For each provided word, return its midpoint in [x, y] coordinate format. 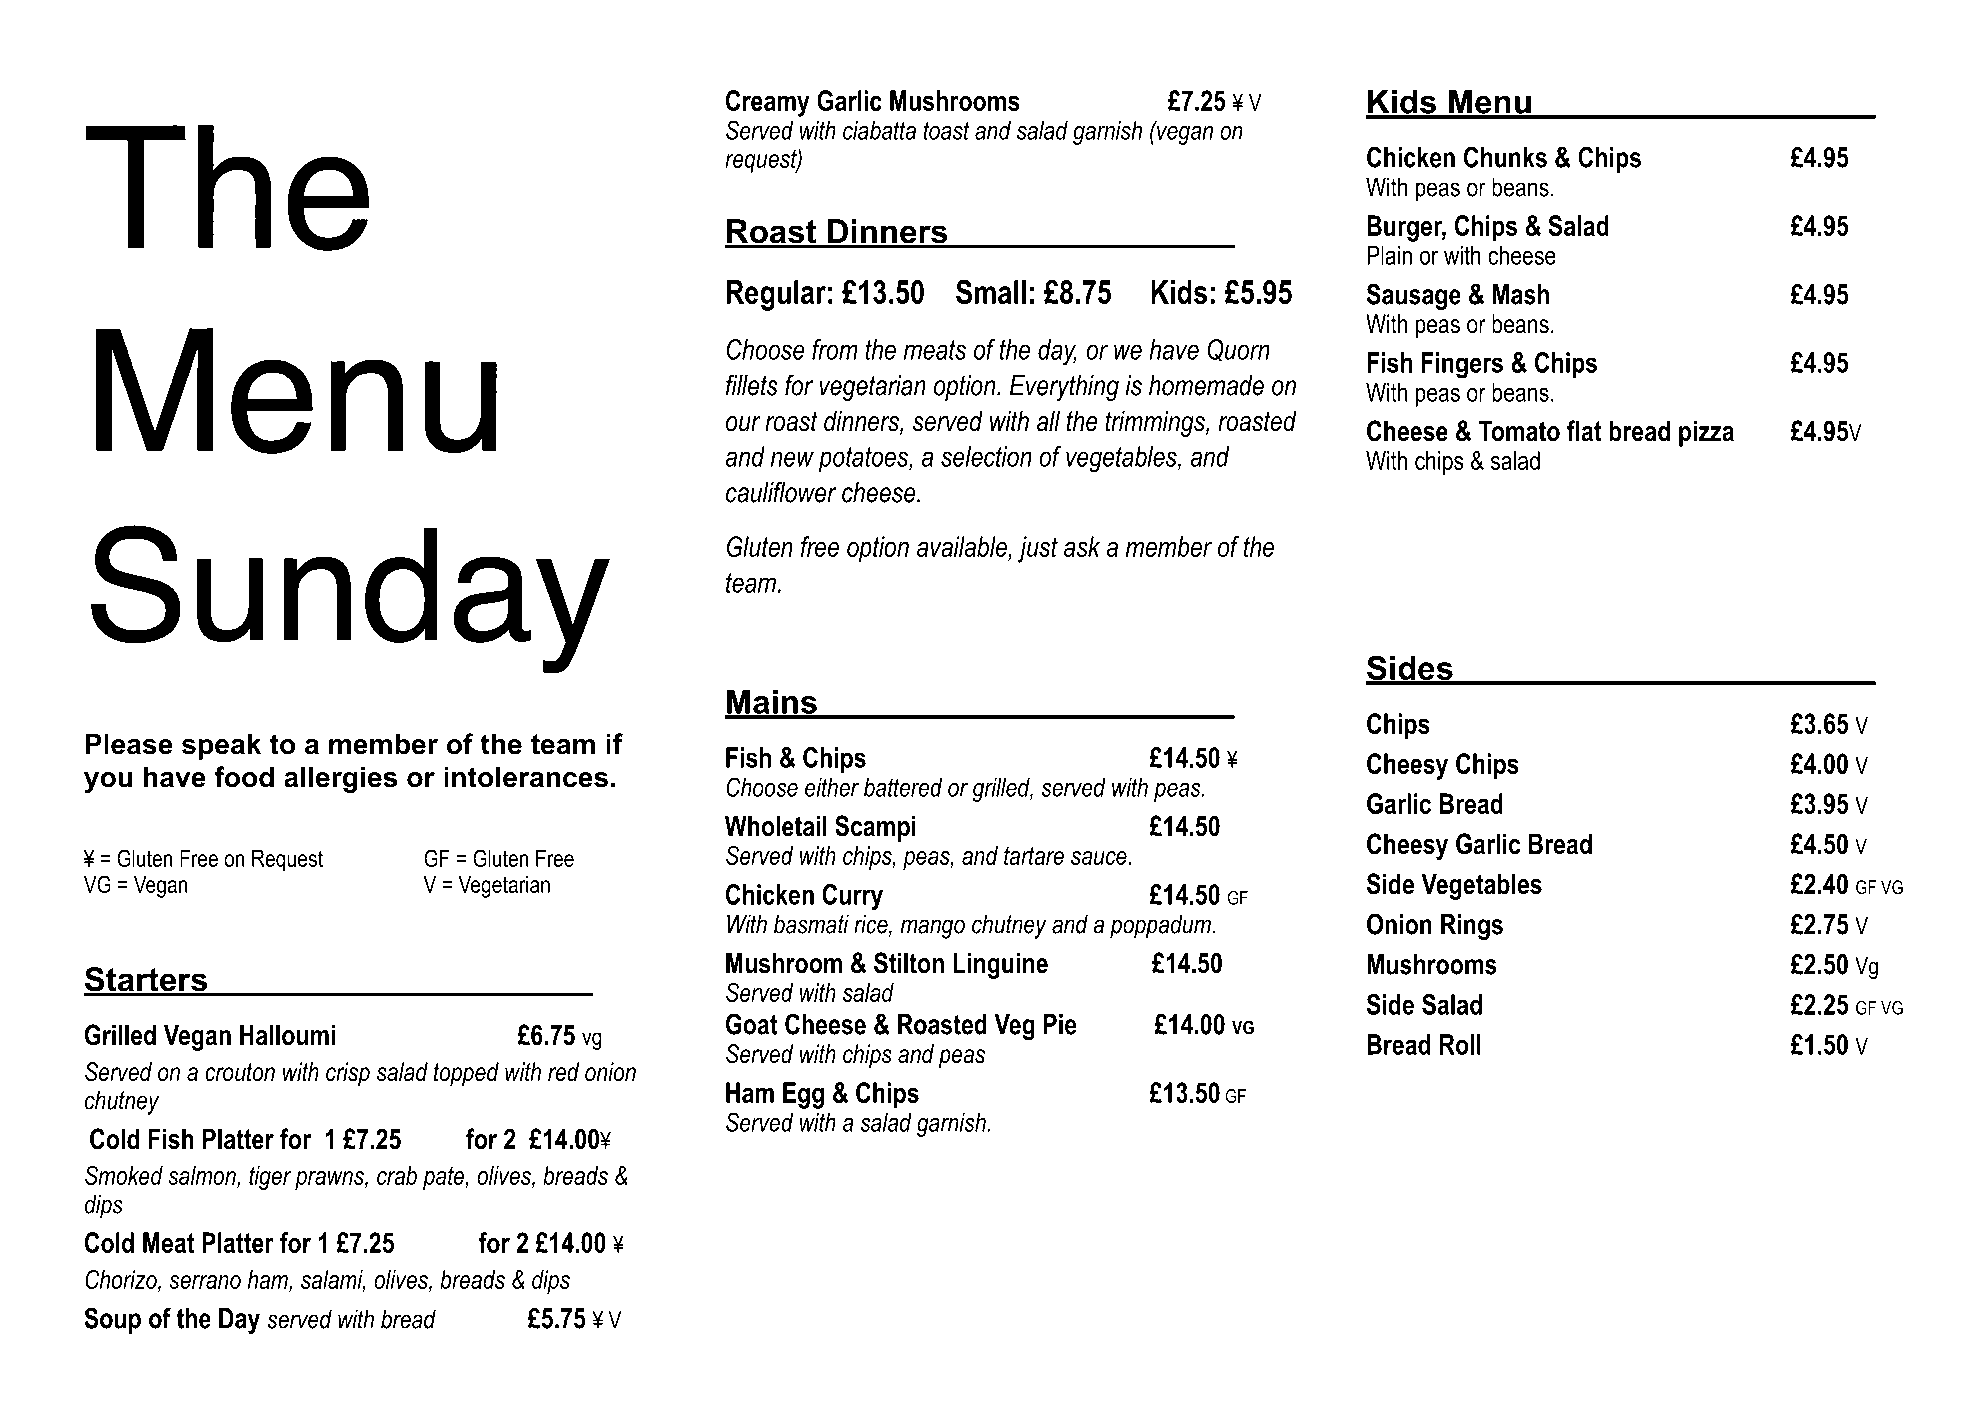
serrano [205, 1282]
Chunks [1505, 157]
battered [903, 787]
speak [221, 746]
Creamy [768, 103]
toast [946, 130]
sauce [1100, 858]
